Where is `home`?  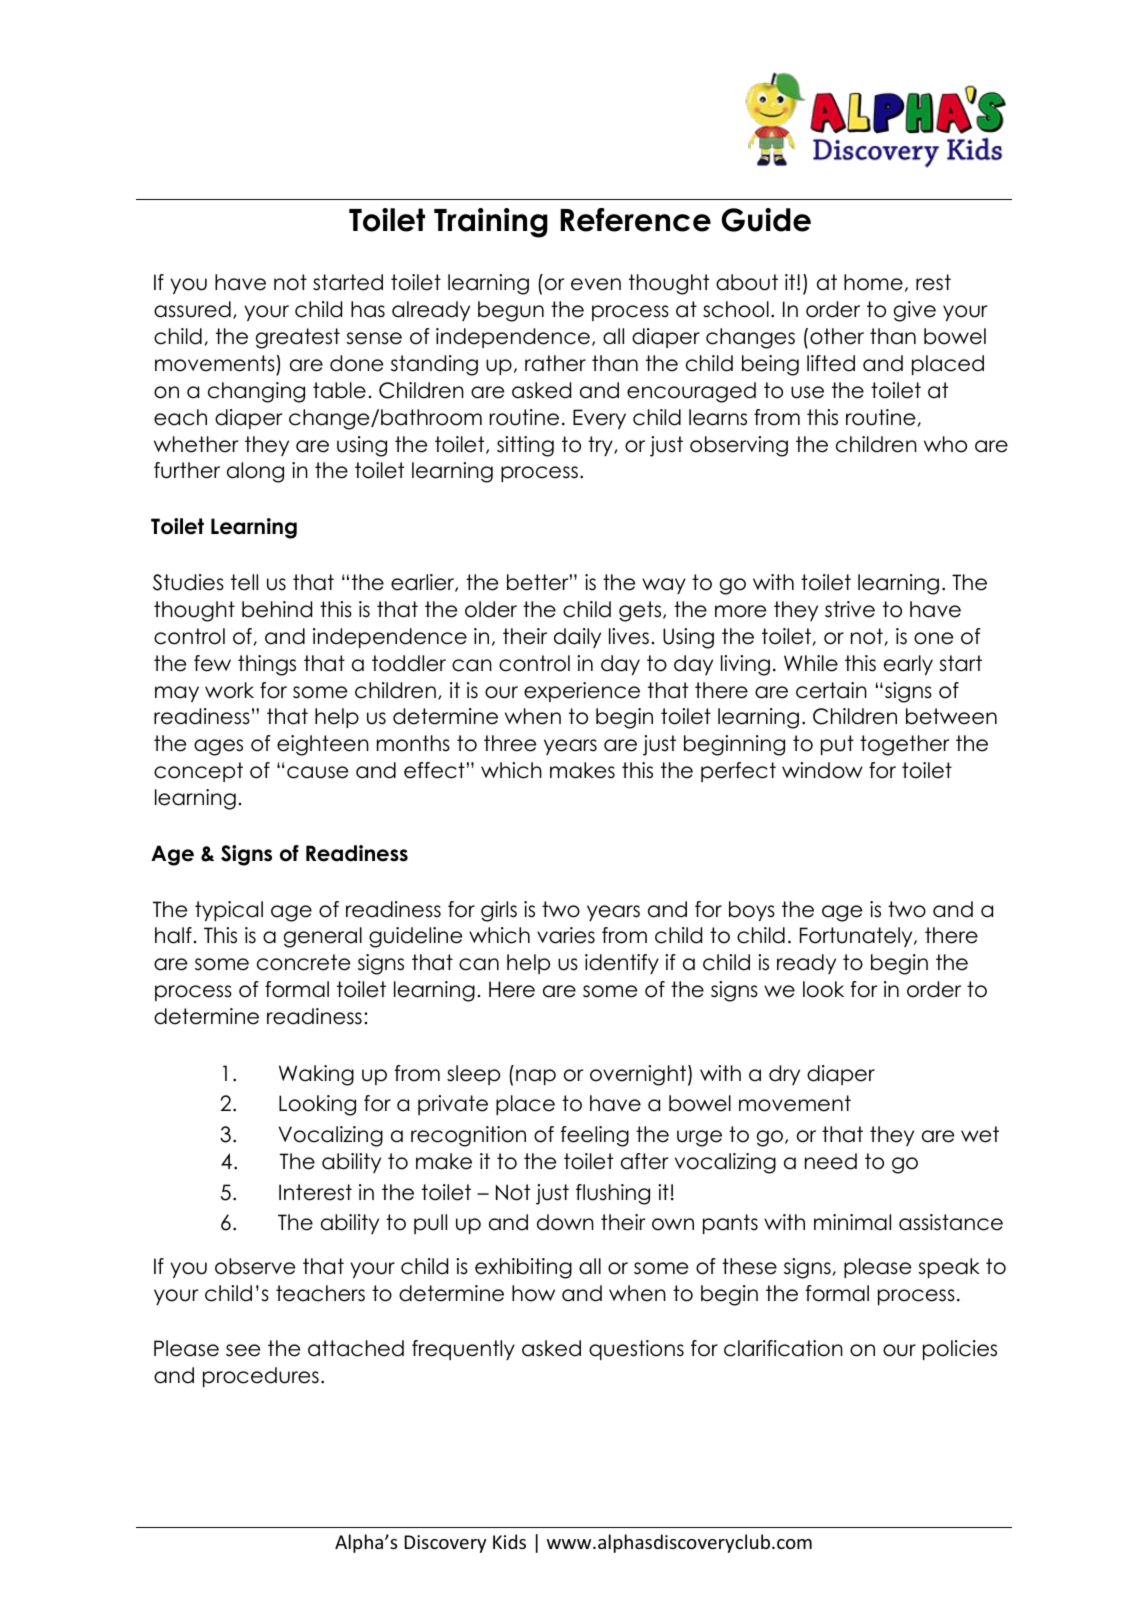
home is located at coordinates (873, 282).
